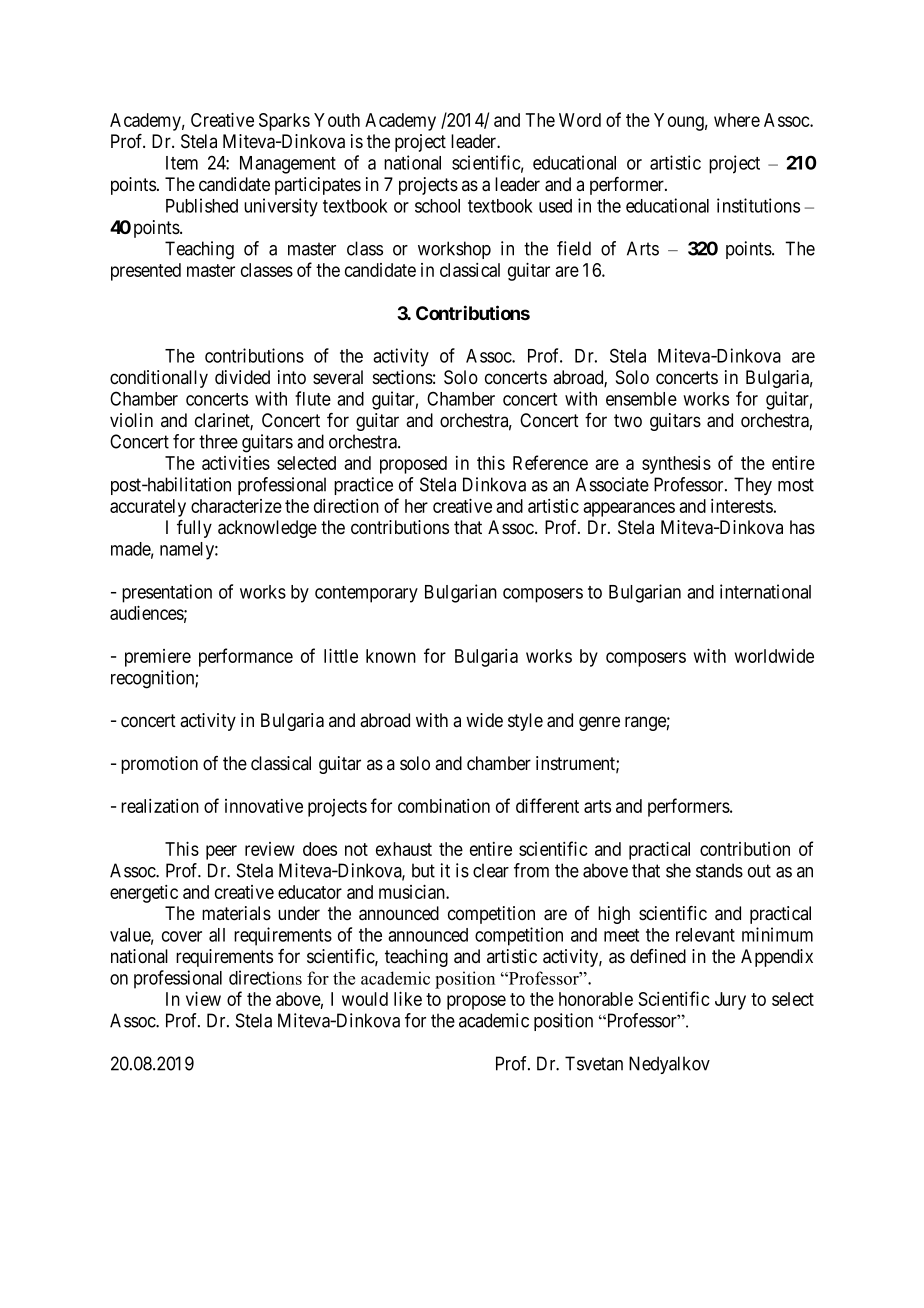  What do you see at coordinates (742, 506) in the document?
I see `interests` at bounding box center [742, 506].
